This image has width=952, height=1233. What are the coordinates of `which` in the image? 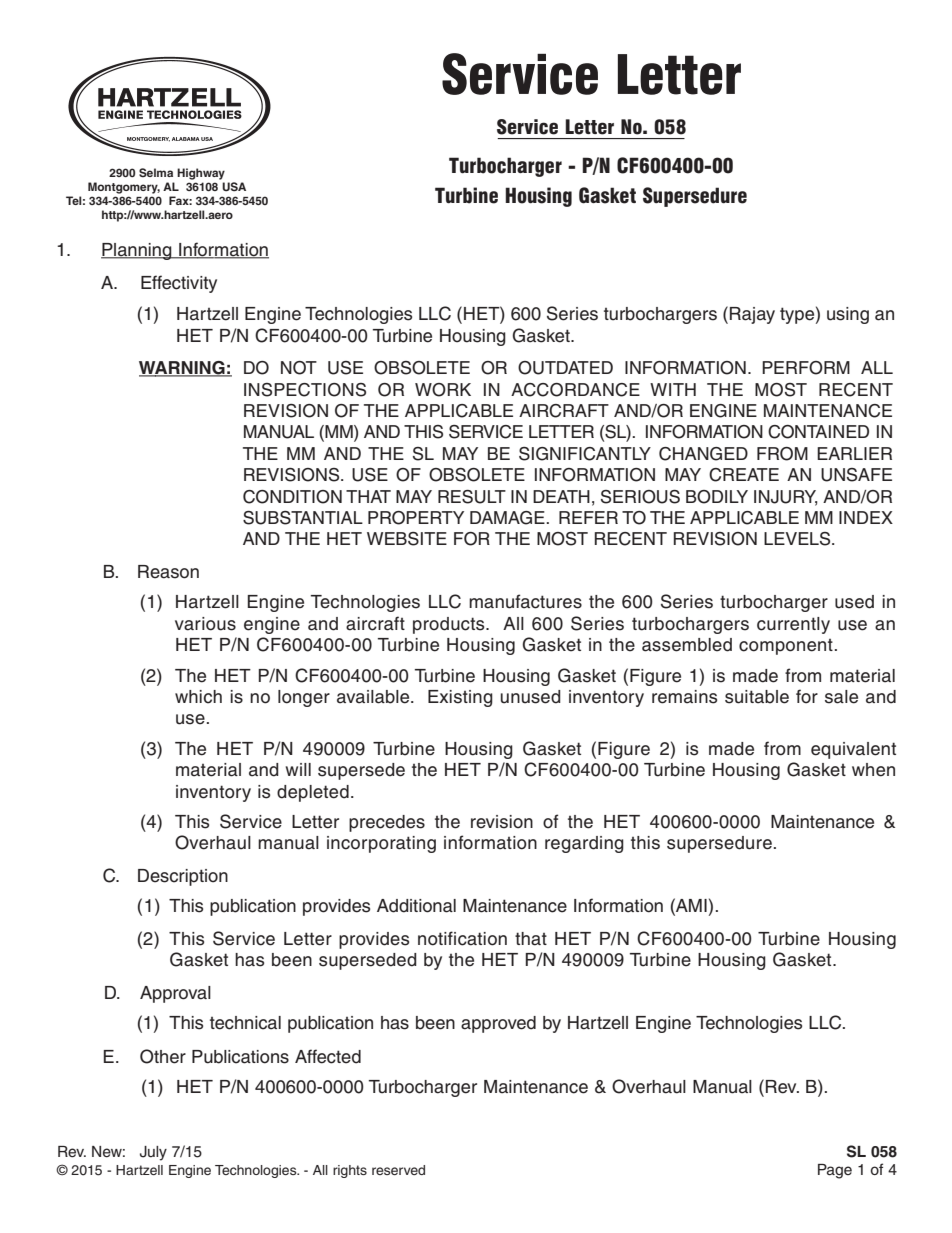 It's located at (198, 697).
